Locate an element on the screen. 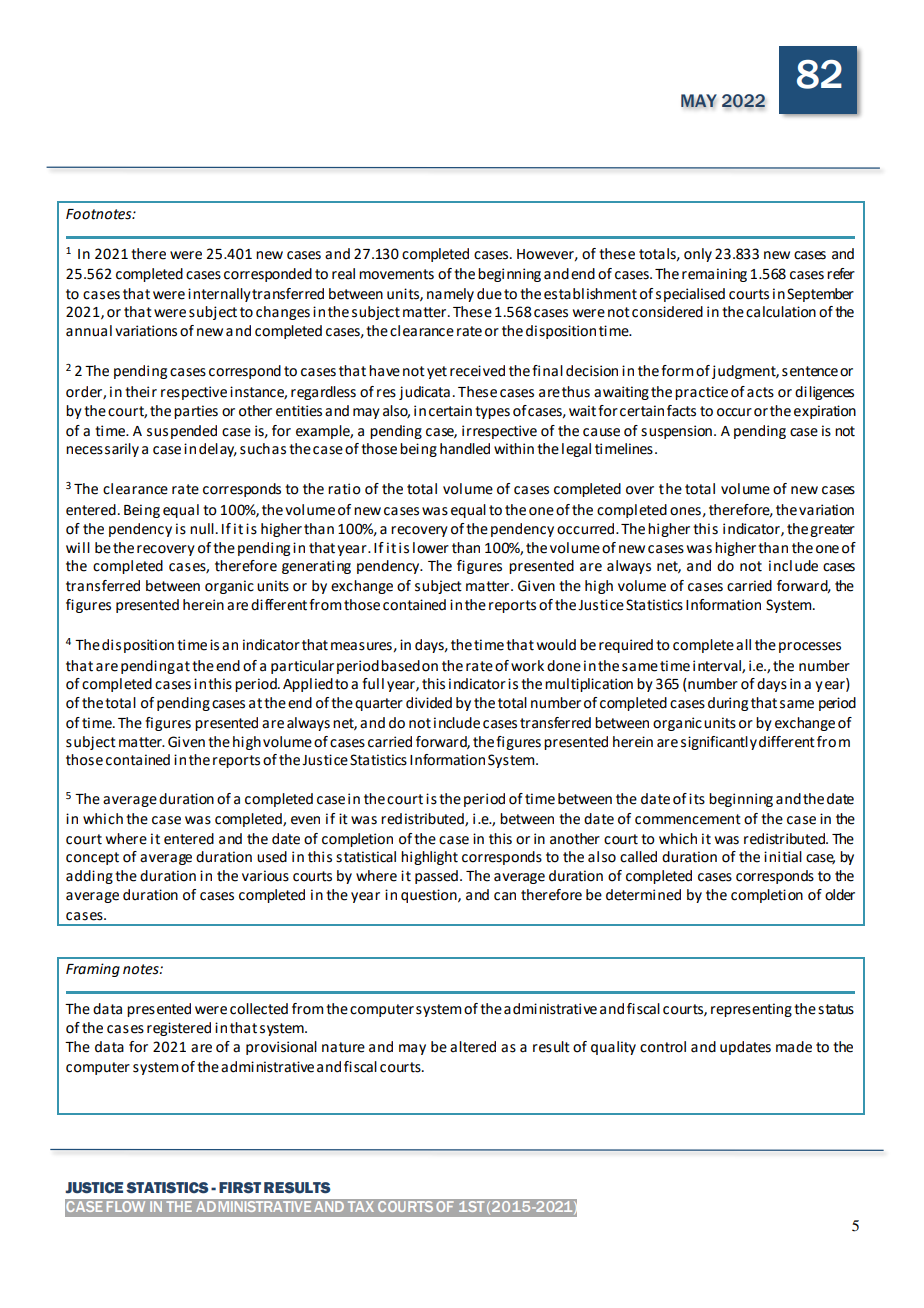  FIRST is located at coordinates (240, 1188).
